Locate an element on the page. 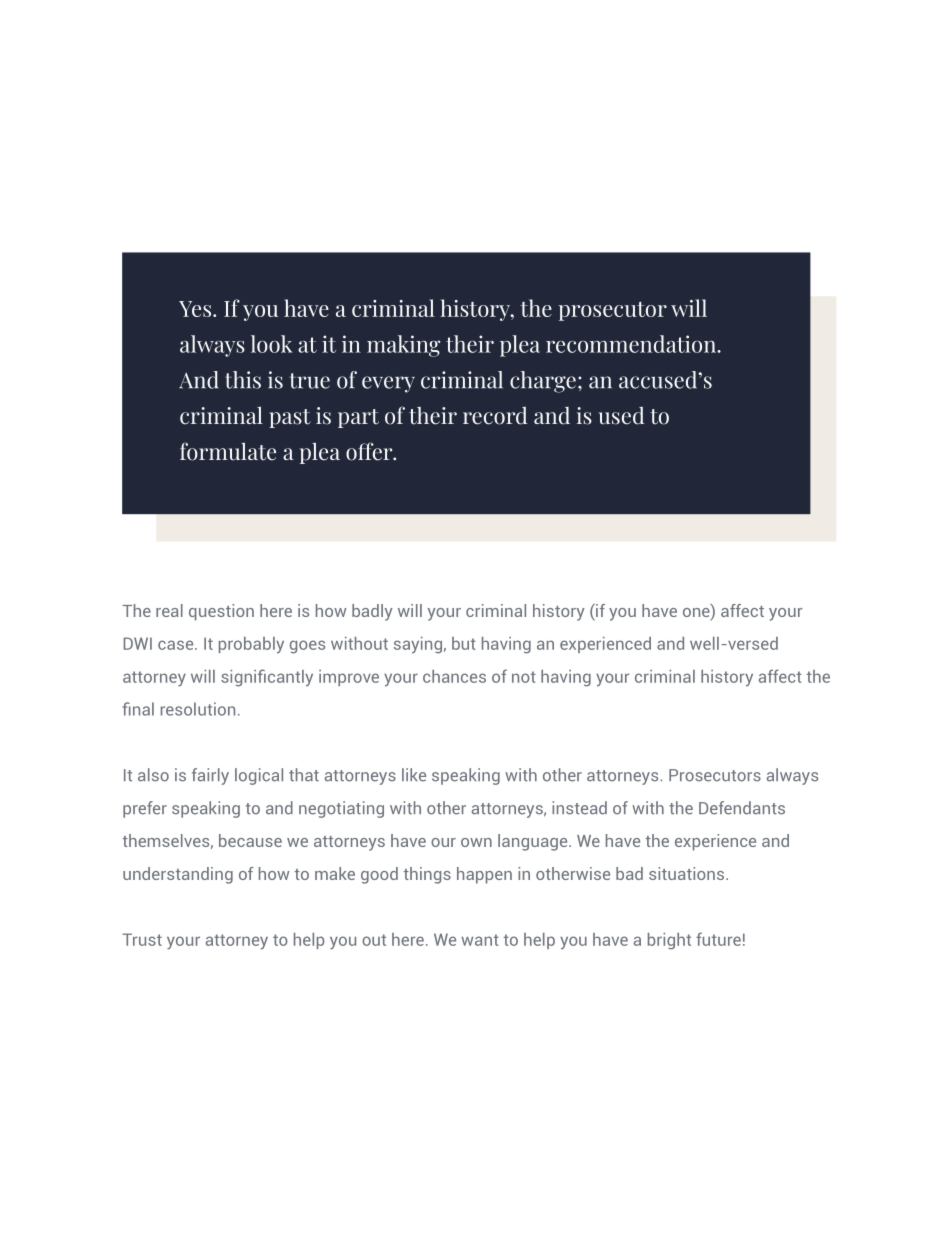 This page has width=952, height=1233. record is located at coordinates (495, 416).
